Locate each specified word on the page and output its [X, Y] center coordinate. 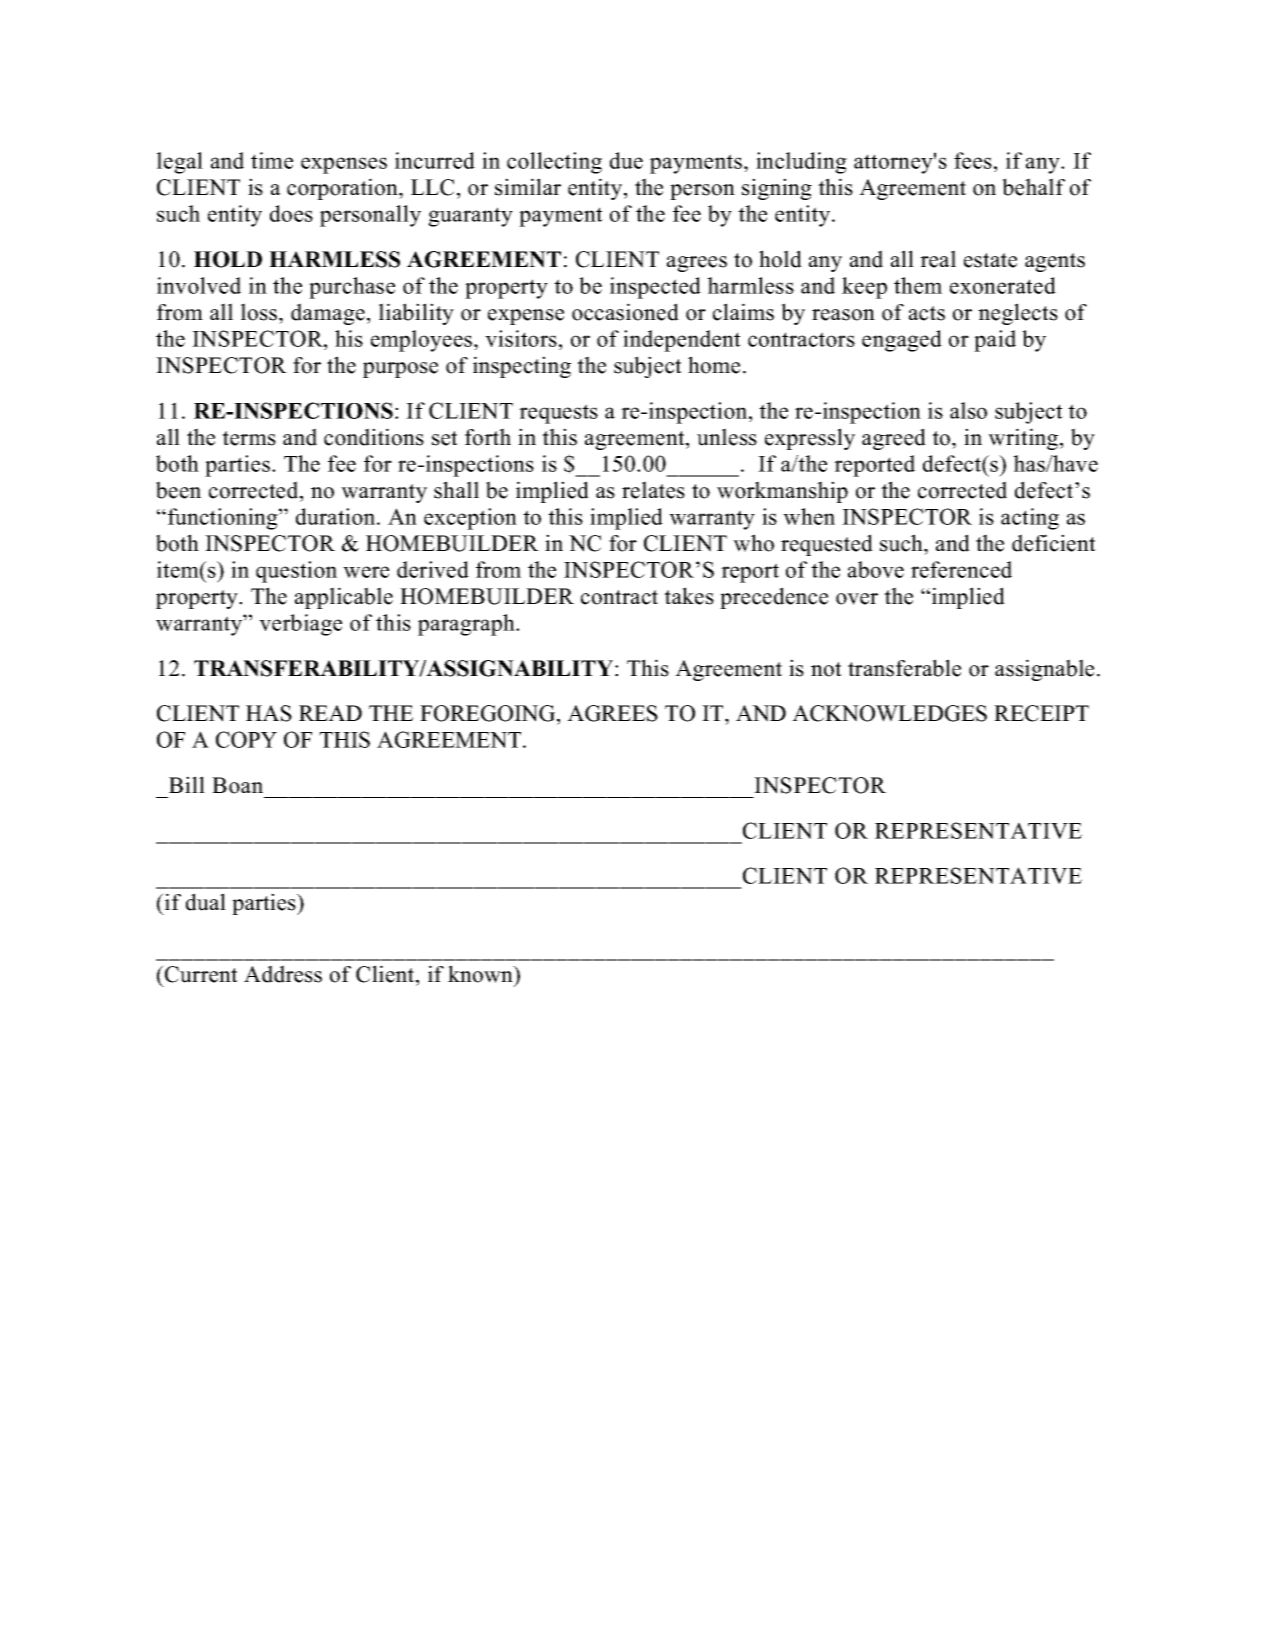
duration [337, 516]
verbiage [300, 625]
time [272, 160]
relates [653, 490]
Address [283, 974]
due [626, 160]
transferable [904, 668]
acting [1030, 519]
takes [689, 596]
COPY [246, 739]
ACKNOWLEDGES [889, 713]
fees [973, 160]
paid [995, 341]
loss [260, 312]
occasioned [625, 312]
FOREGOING [489, 713]
